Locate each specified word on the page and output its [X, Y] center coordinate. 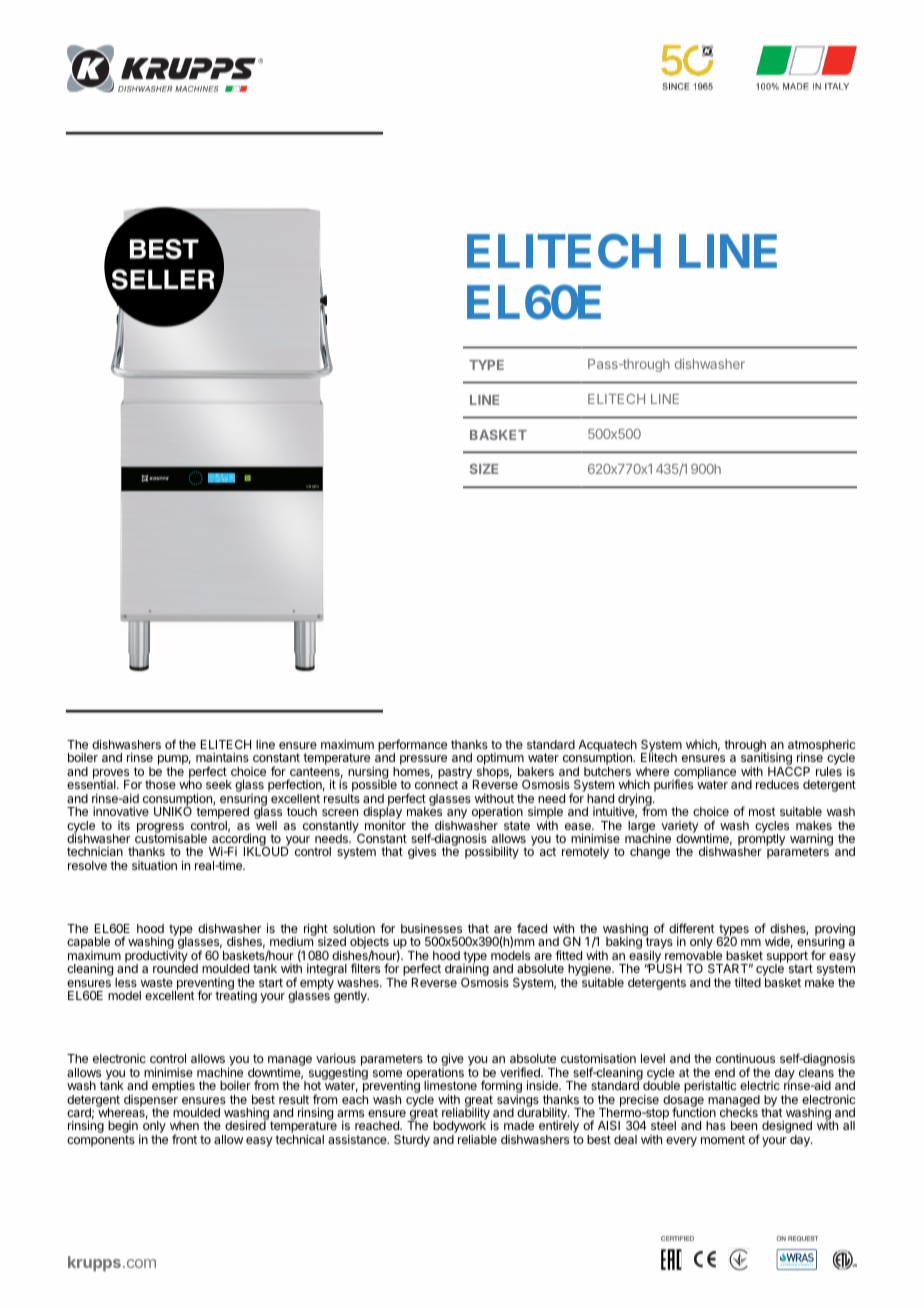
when [184, 1125]
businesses [431, 928]
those [160, 784]
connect [436, 784]
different [692, 928]
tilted [747, 982]
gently [351, 997]
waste [157, 982]
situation [154, 865]
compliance [704, 773]
